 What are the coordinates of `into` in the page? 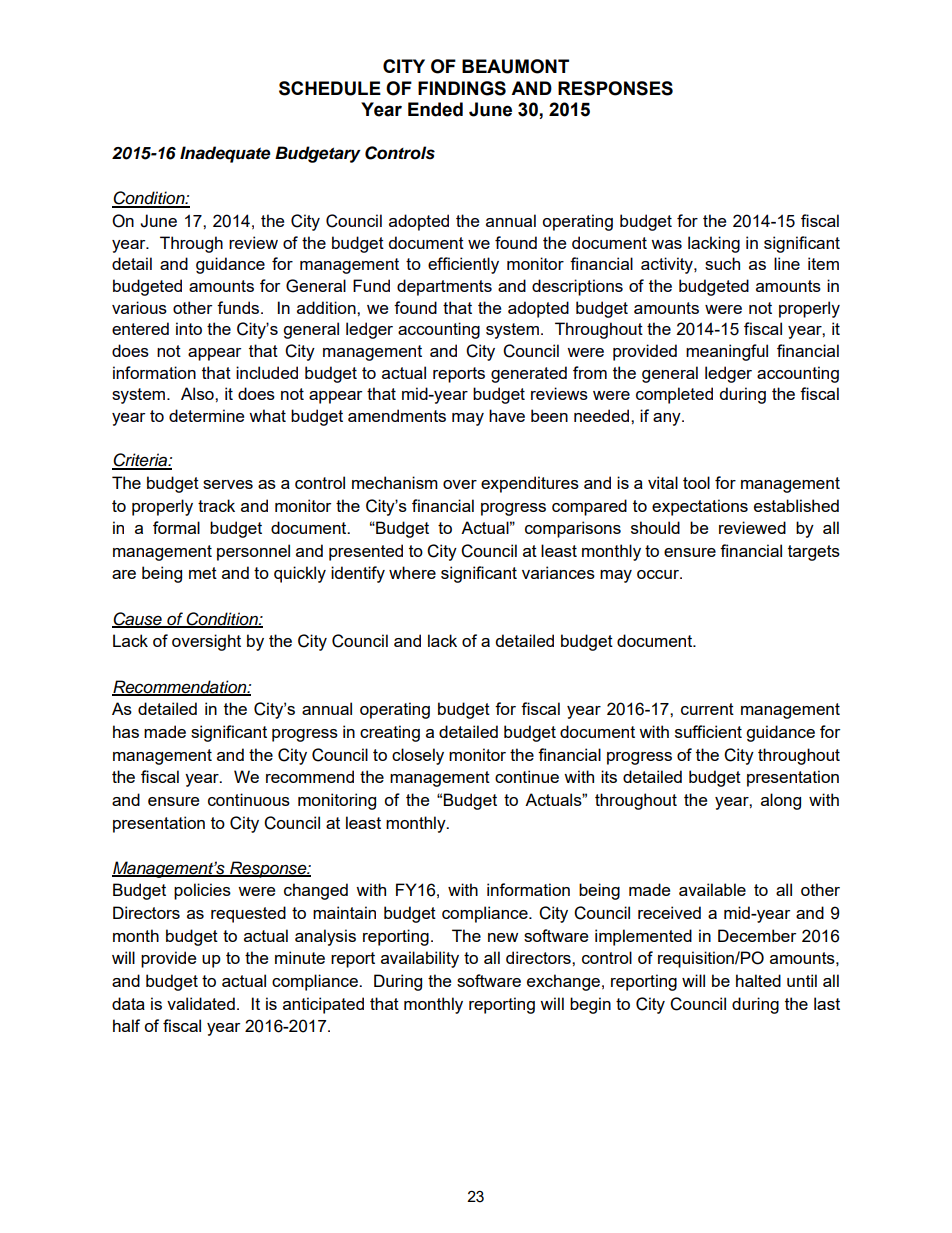 It's located at (189, 328).
